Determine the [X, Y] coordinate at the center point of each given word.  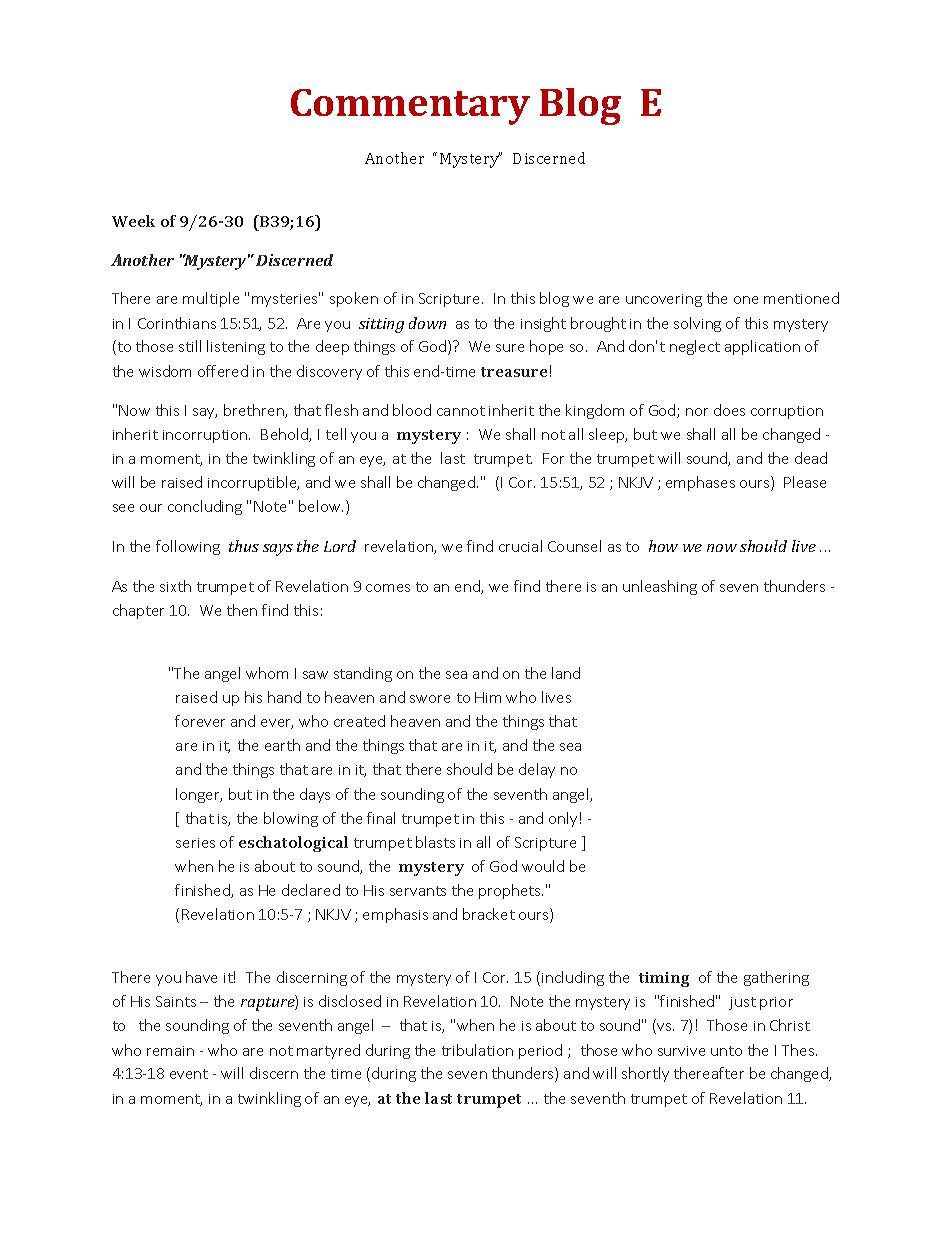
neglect [695, 347]
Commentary [410, 107]
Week [133, 221]
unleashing [660, 587]
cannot [461, 411]
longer [199, 795]
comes [388, 588]
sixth [175, 586]
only [563, 819]
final [381, 818]
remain [170, 1051]
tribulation [477, 1050]
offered [223, 371]
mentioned [801, 298]
